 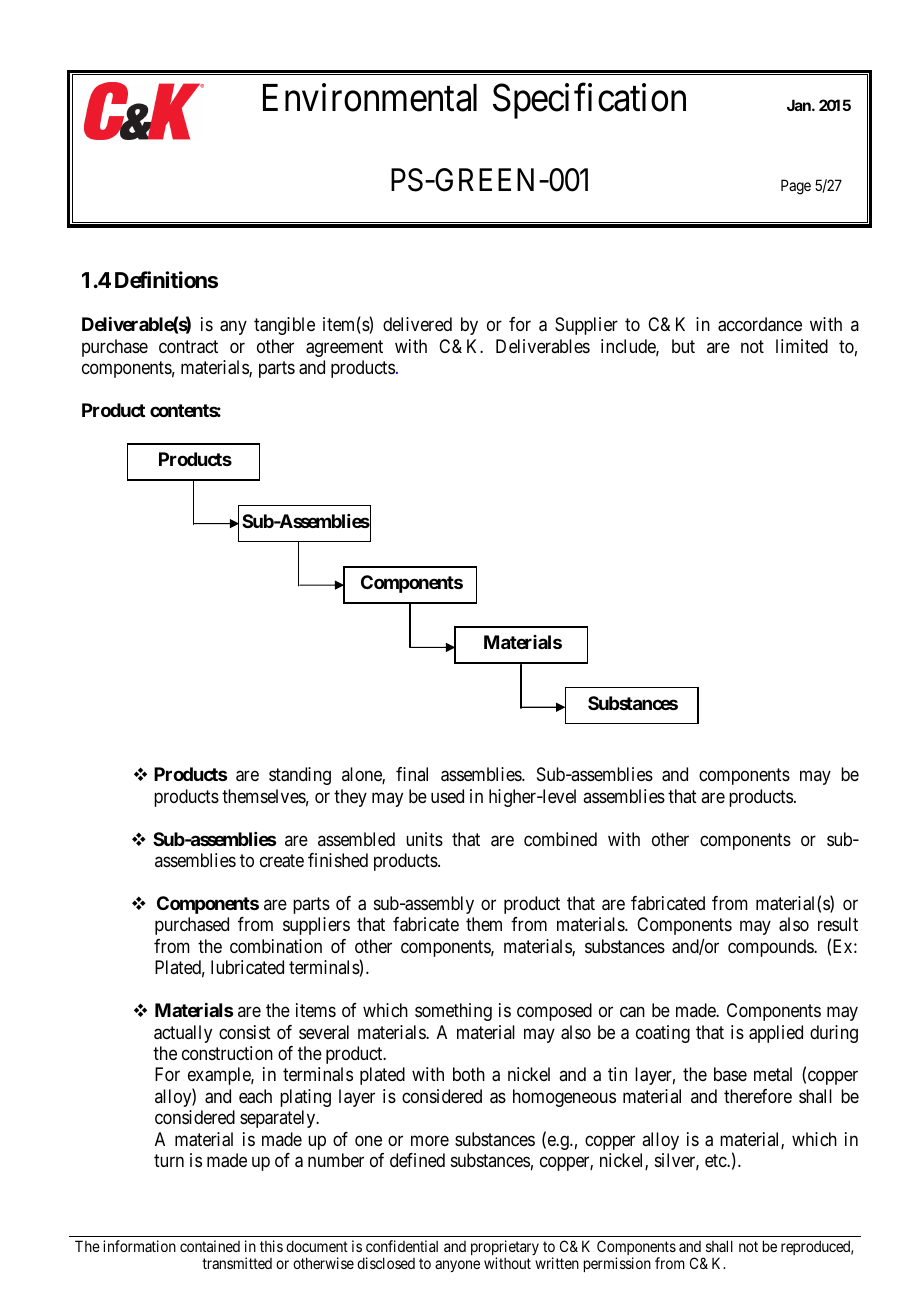 What do you see at coordinates (417, 324) in the screenshot?
I see `delivered` at bounding box center [417, 324].
